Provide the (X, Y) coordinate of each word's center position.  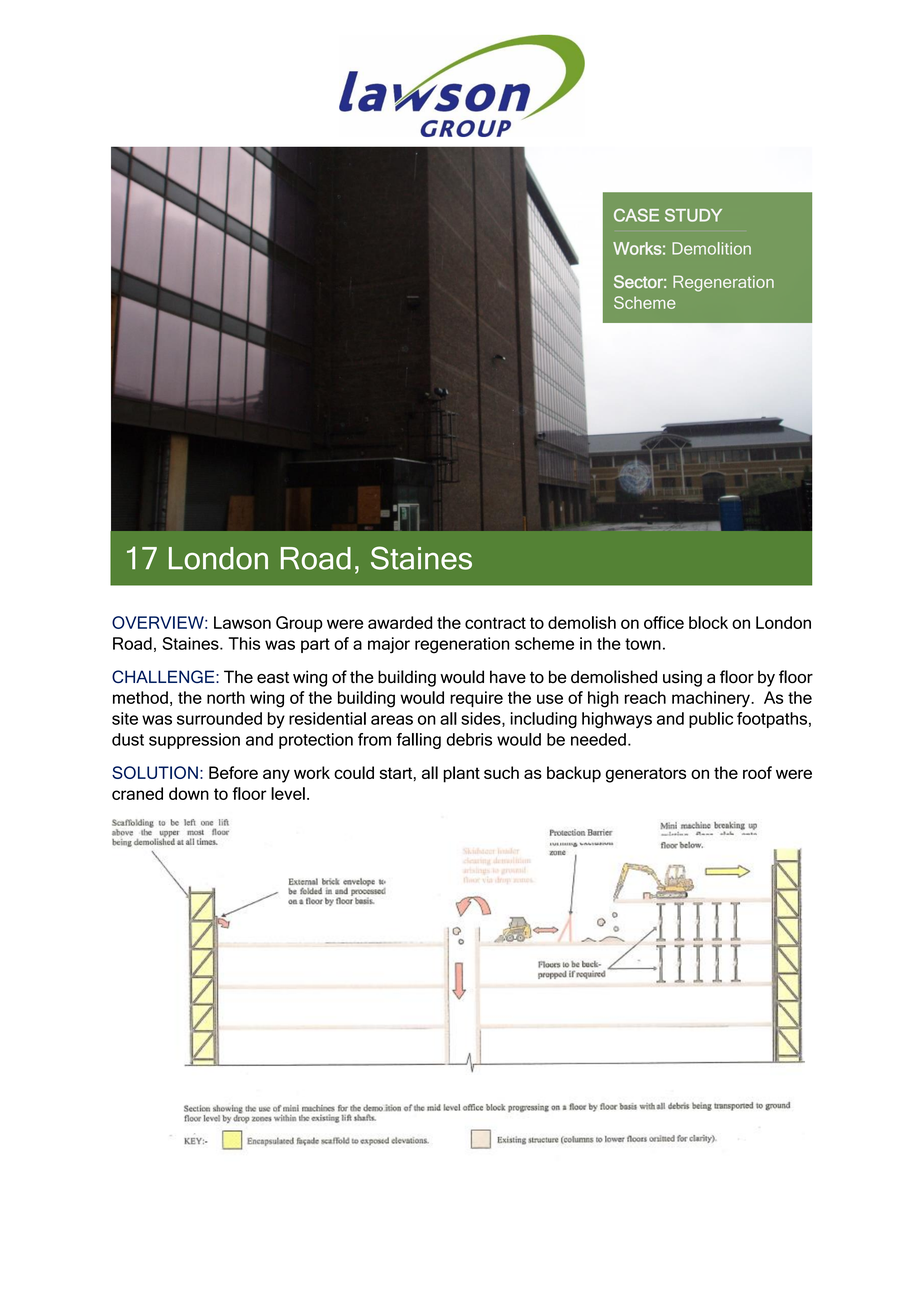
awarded (400, 622)
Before (233, 772)
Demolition (711, 248)
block (708, 622)
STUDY (693, 215)
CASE (636, 215)
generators (646, 775)
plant (461, 774)
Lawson (242, 622)
